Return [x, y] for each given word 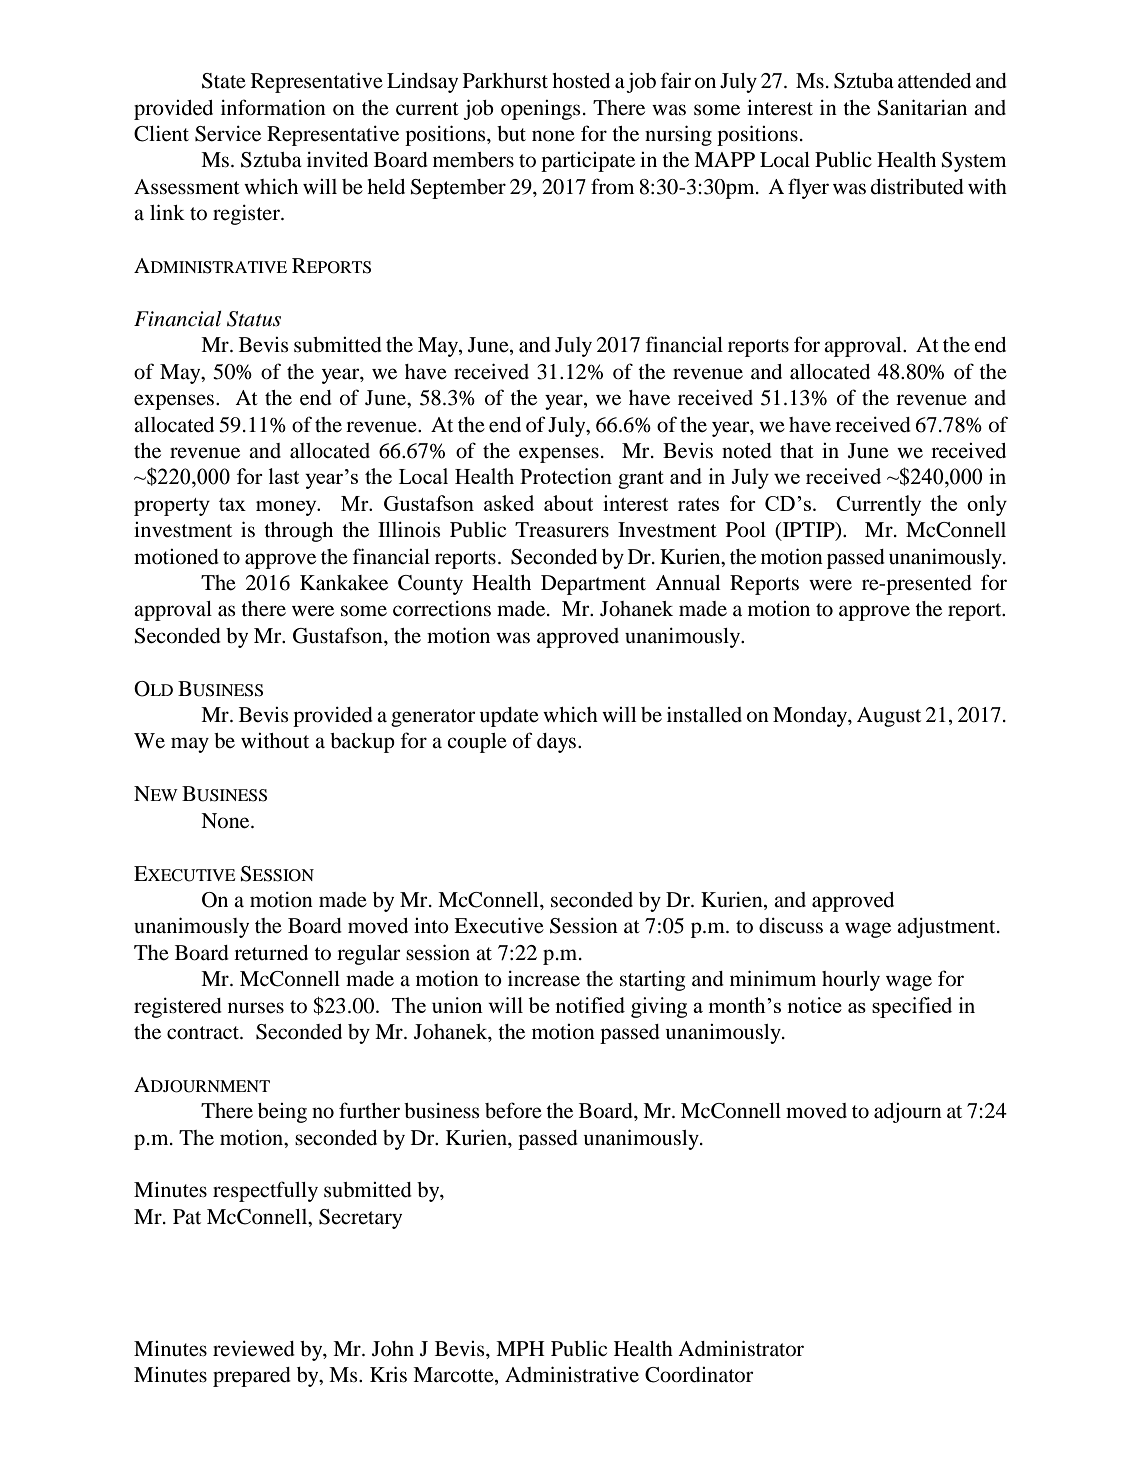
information [273, 107]
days [558, 743]
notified [590, 1005]
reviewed [254, 1349]
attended [934, 81]
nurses [256, 1008]
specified [912, 1007]
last [284, 476]
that [797, 450]
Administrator [741, 1348]
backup [362, 743]
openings [541, 110]
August [889, 717]
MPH [520, 1348]
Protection [566, 476]
